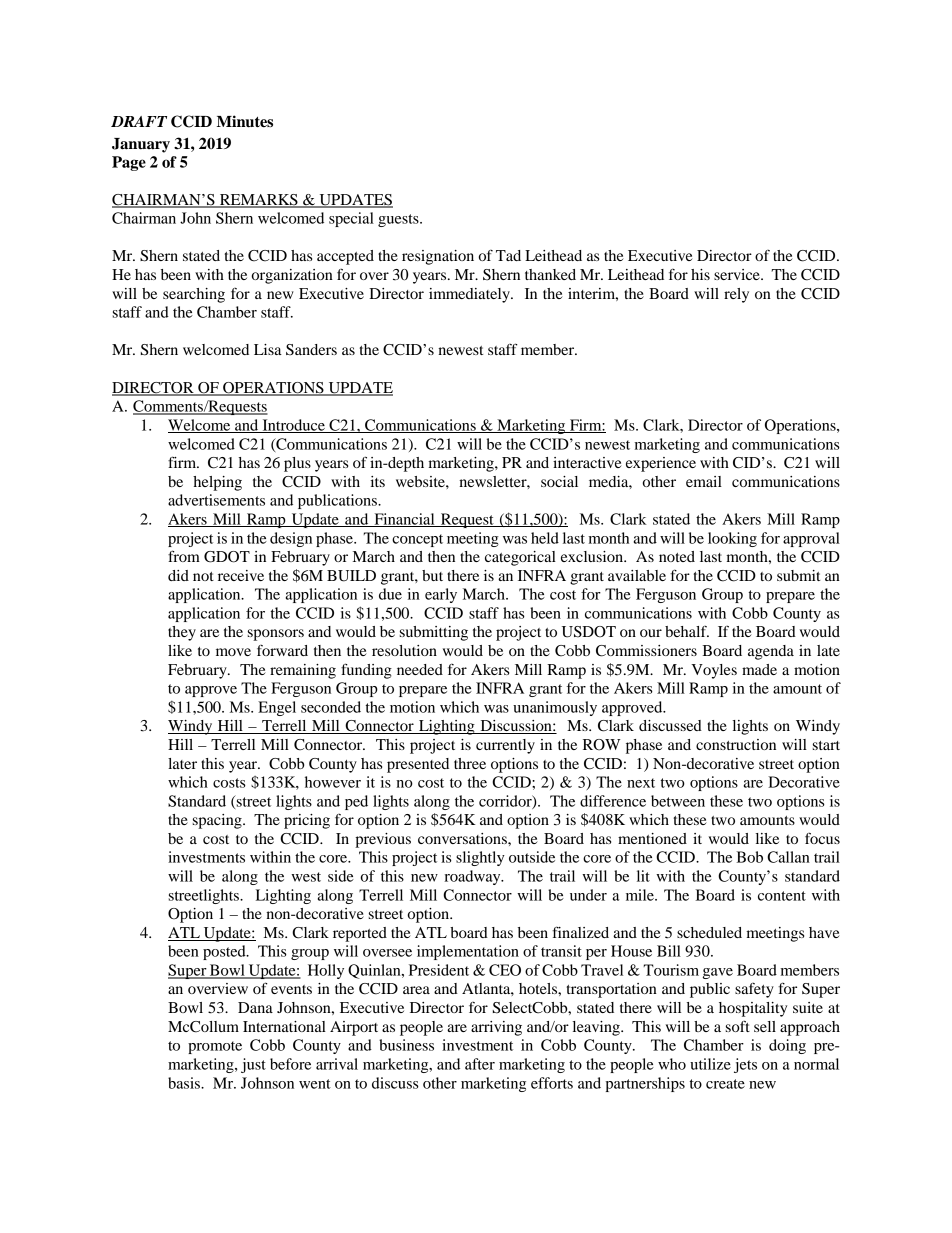  What do you see at coordinates (245, 121) in the image?
I see `Minutes` at bounding box center [245, 121].
